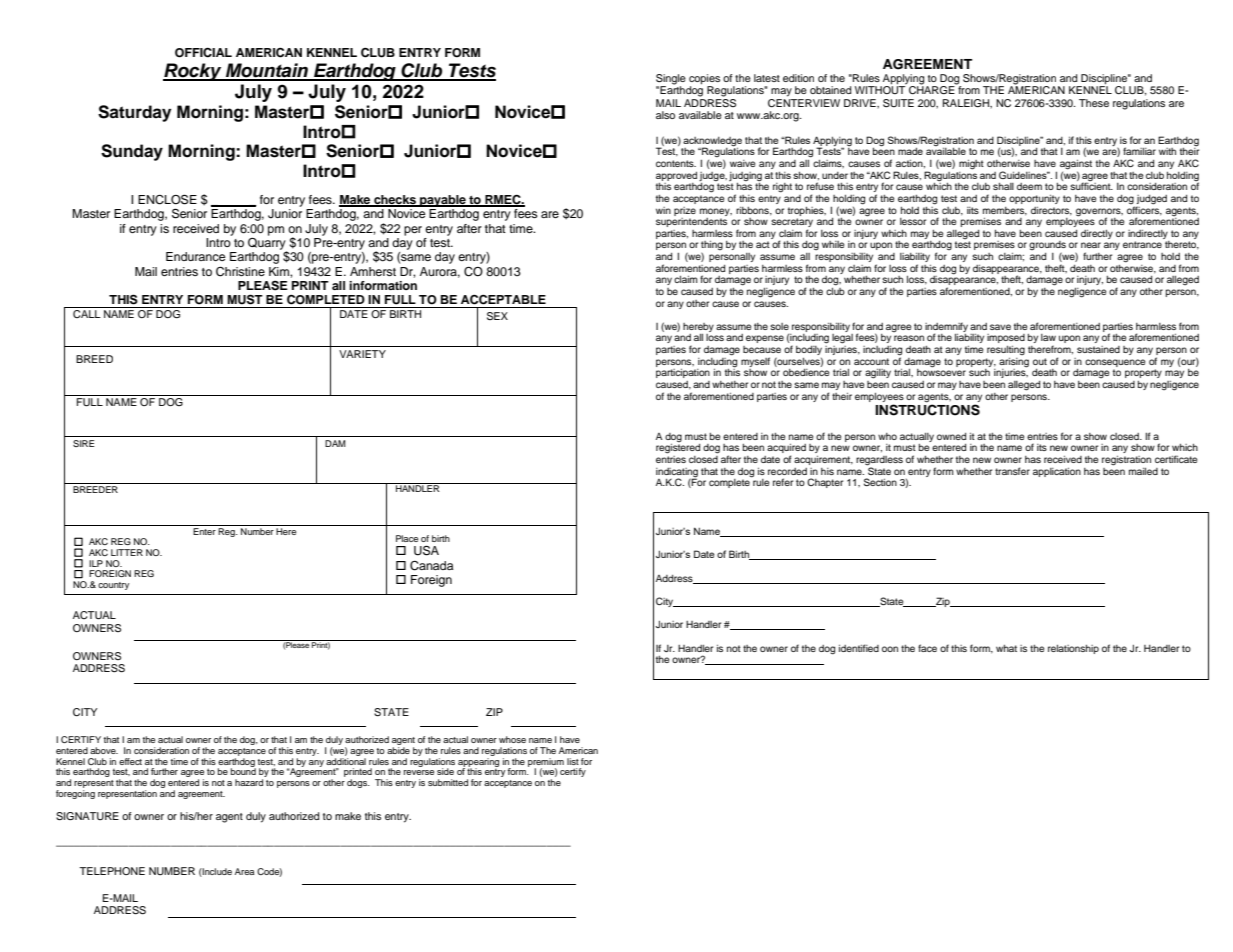 The image size is (1233, 952). What do you see at coordinates (240, 272) in the screenshot?
I see `Christine` at bounding box center [240, 272].
